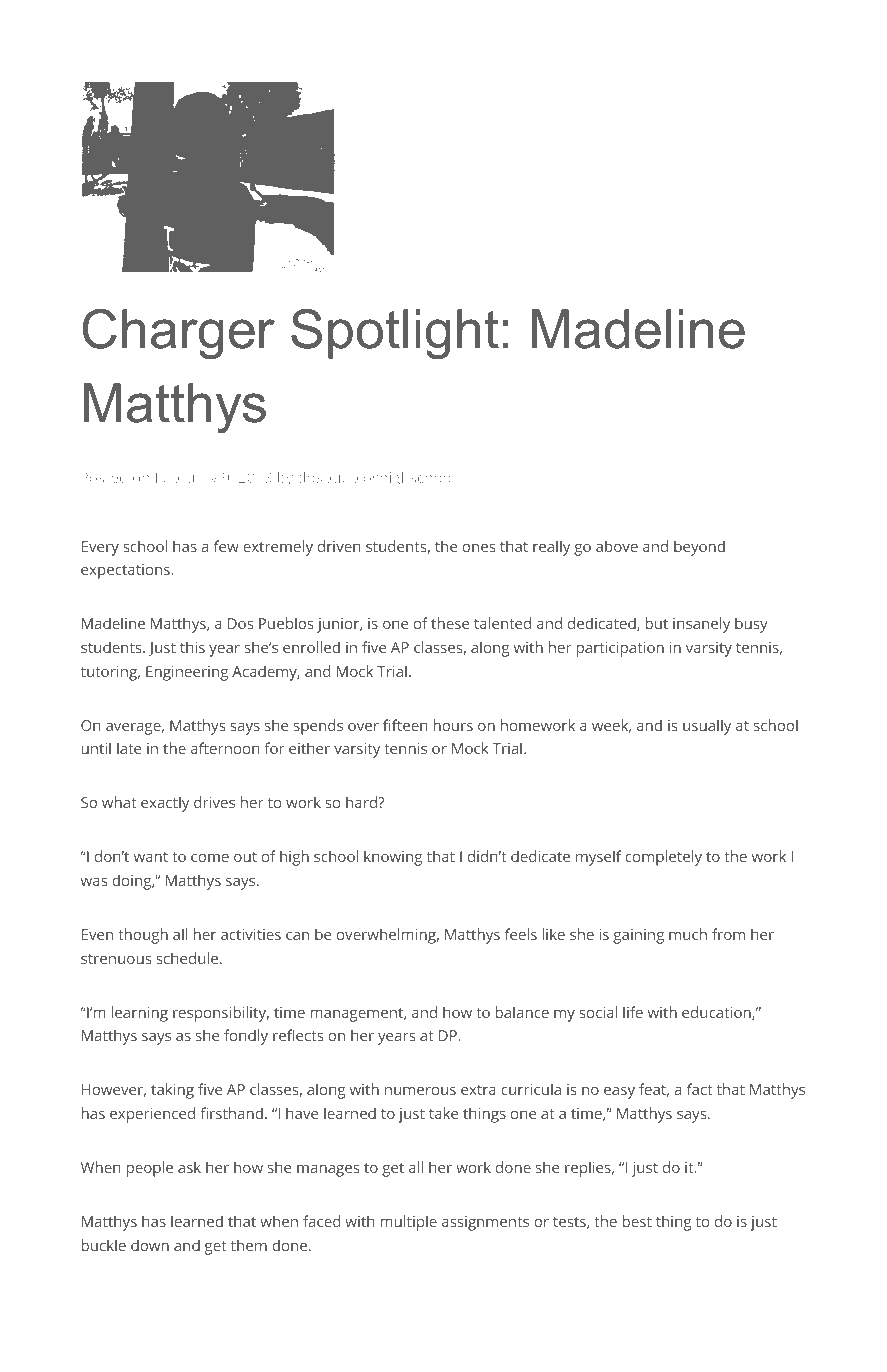 The image size is (887, 1372). Describe the element at coordinates (192, 647) in the screenshot. I see `this` at that location.
